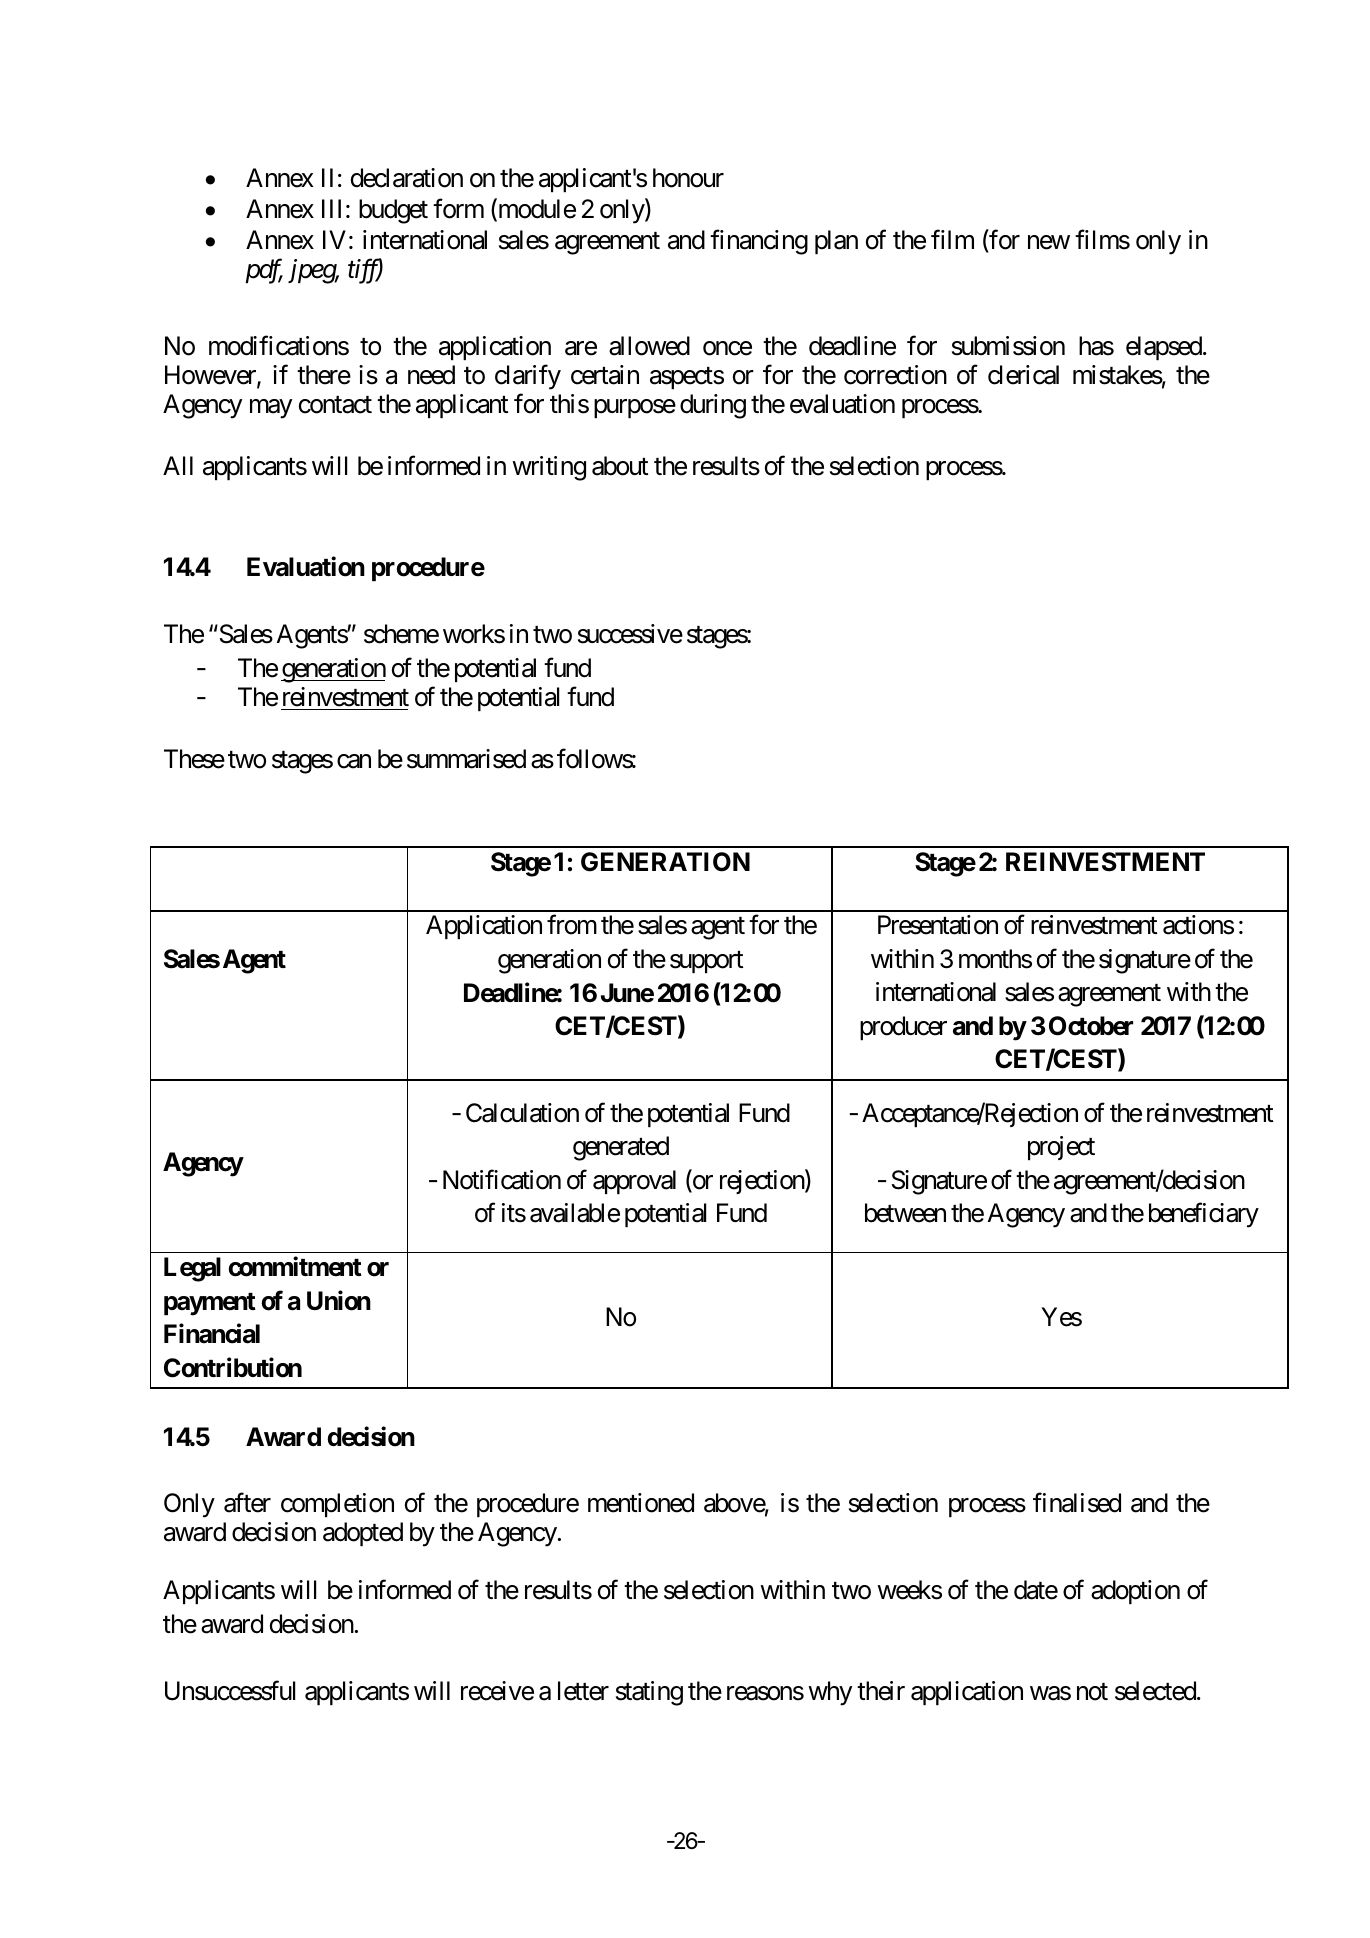 This screenshot has height=1938, width=1370. What do you see at coordinates (620, 466) in the screenshot?
I see `about` at bounding box center [620, 466].
